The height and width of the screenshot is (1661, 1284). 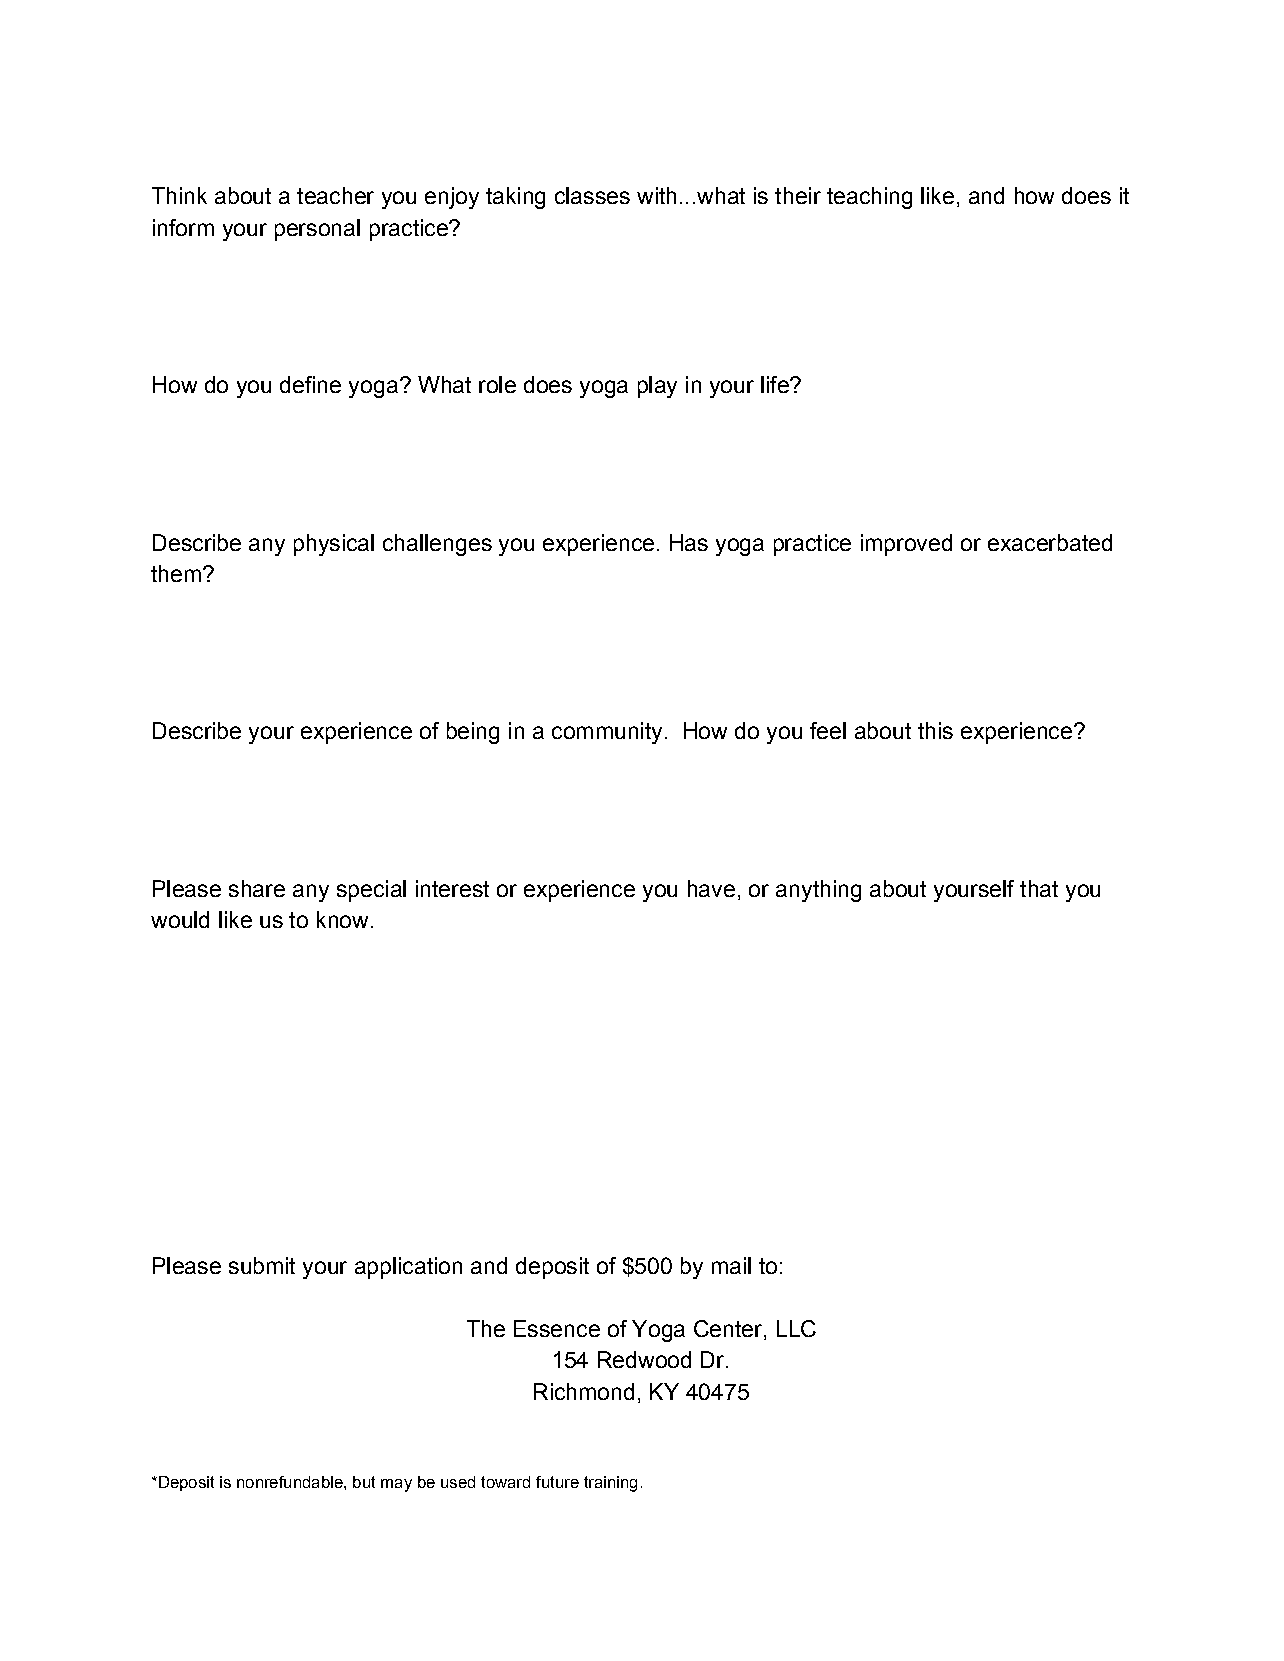 What do you see at coordinates (935, 730) in the screenshot?
I see `this` at bounding box center [935, 730].
